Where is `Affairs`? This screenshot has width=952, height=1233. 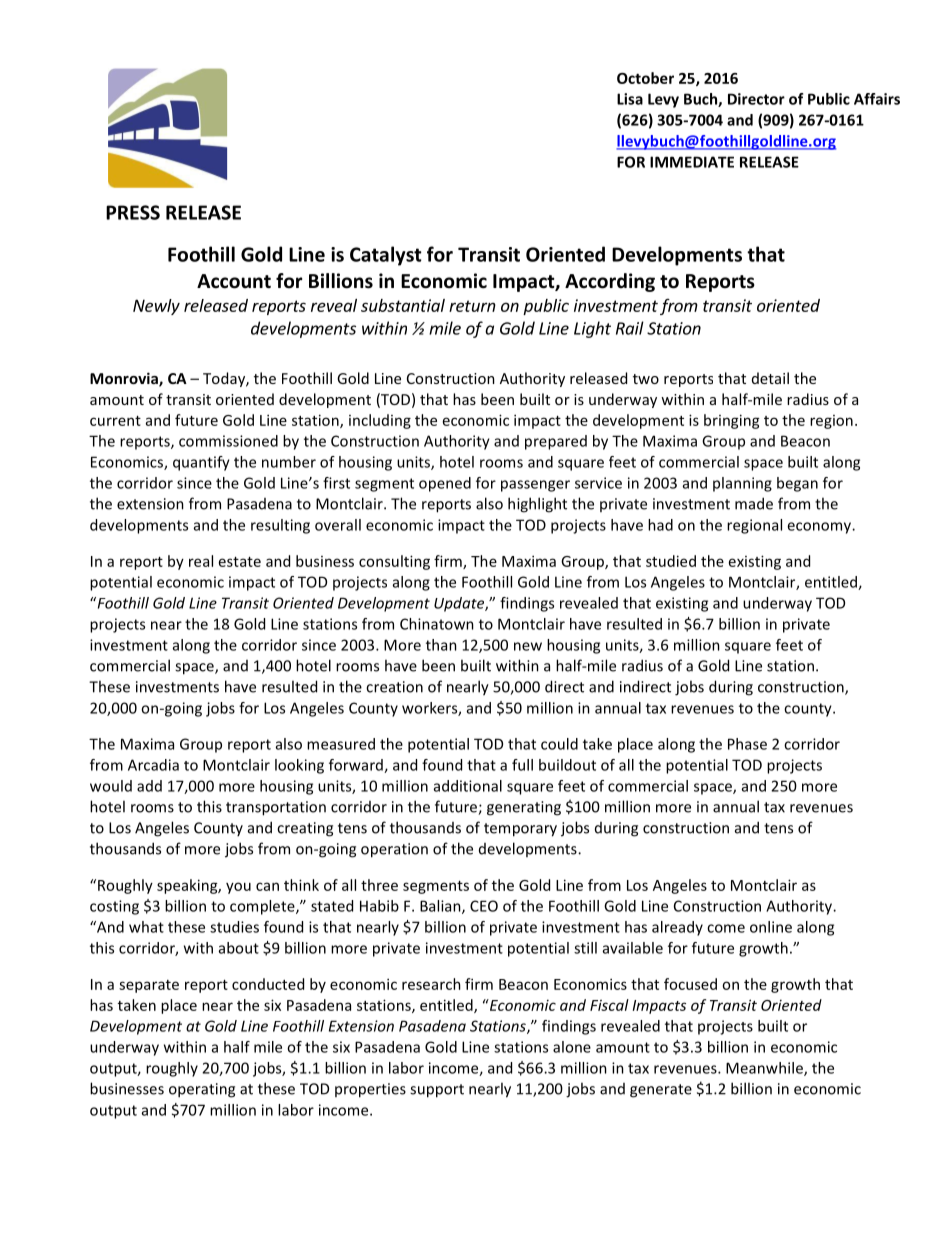
Affairs is located at coordinates (877, 99).
